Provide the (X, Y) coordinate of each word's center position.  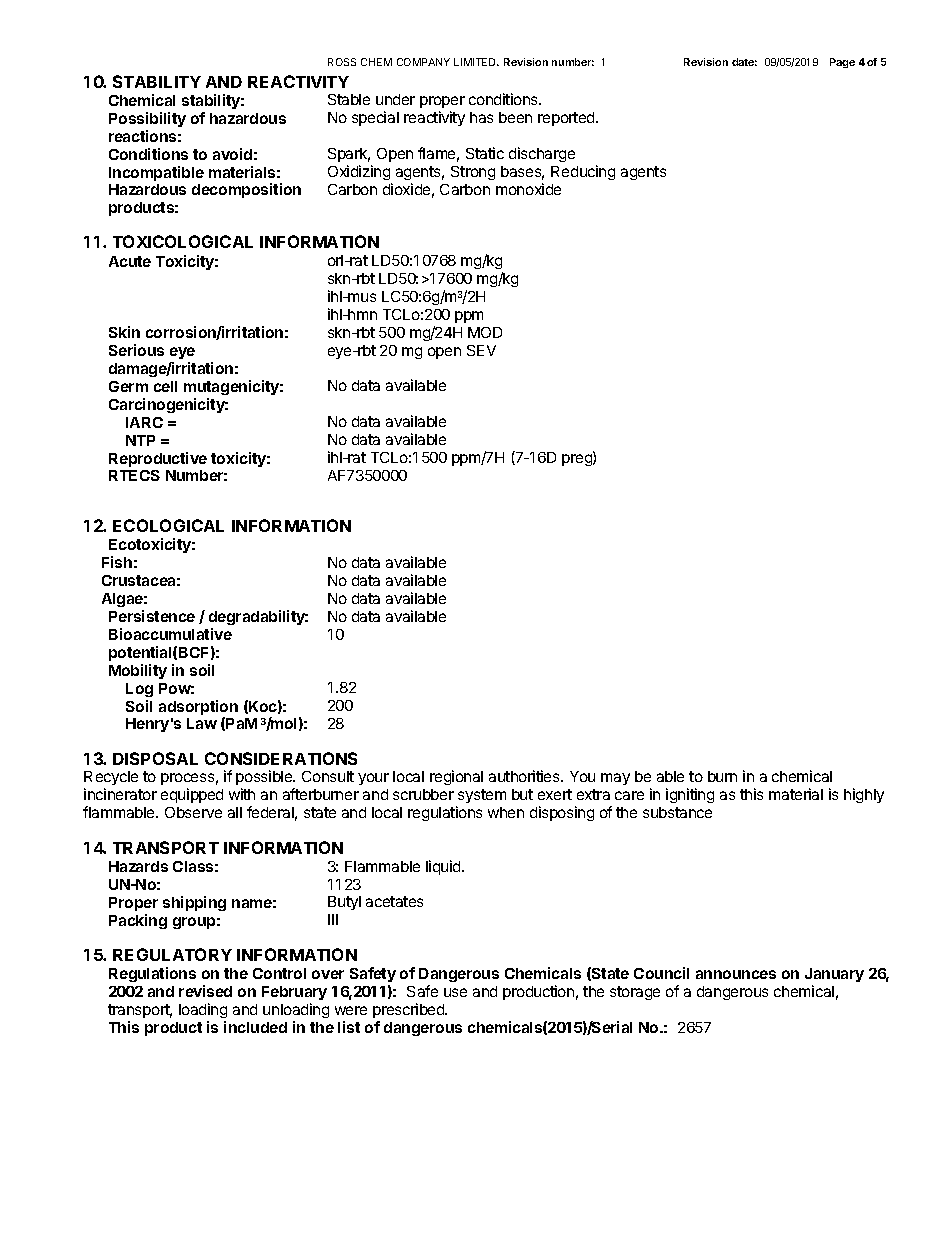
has (481, 117)
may (615, 779)
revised (205, 991)
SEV (481, 350)
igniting (690, 795)
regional (456, 777)
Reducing (583, 172)
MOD (485, 332)
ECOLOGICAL (168, 525)
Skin (124, 332)
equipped (192, 795)
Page (842, 63)
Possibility (147, 119)
